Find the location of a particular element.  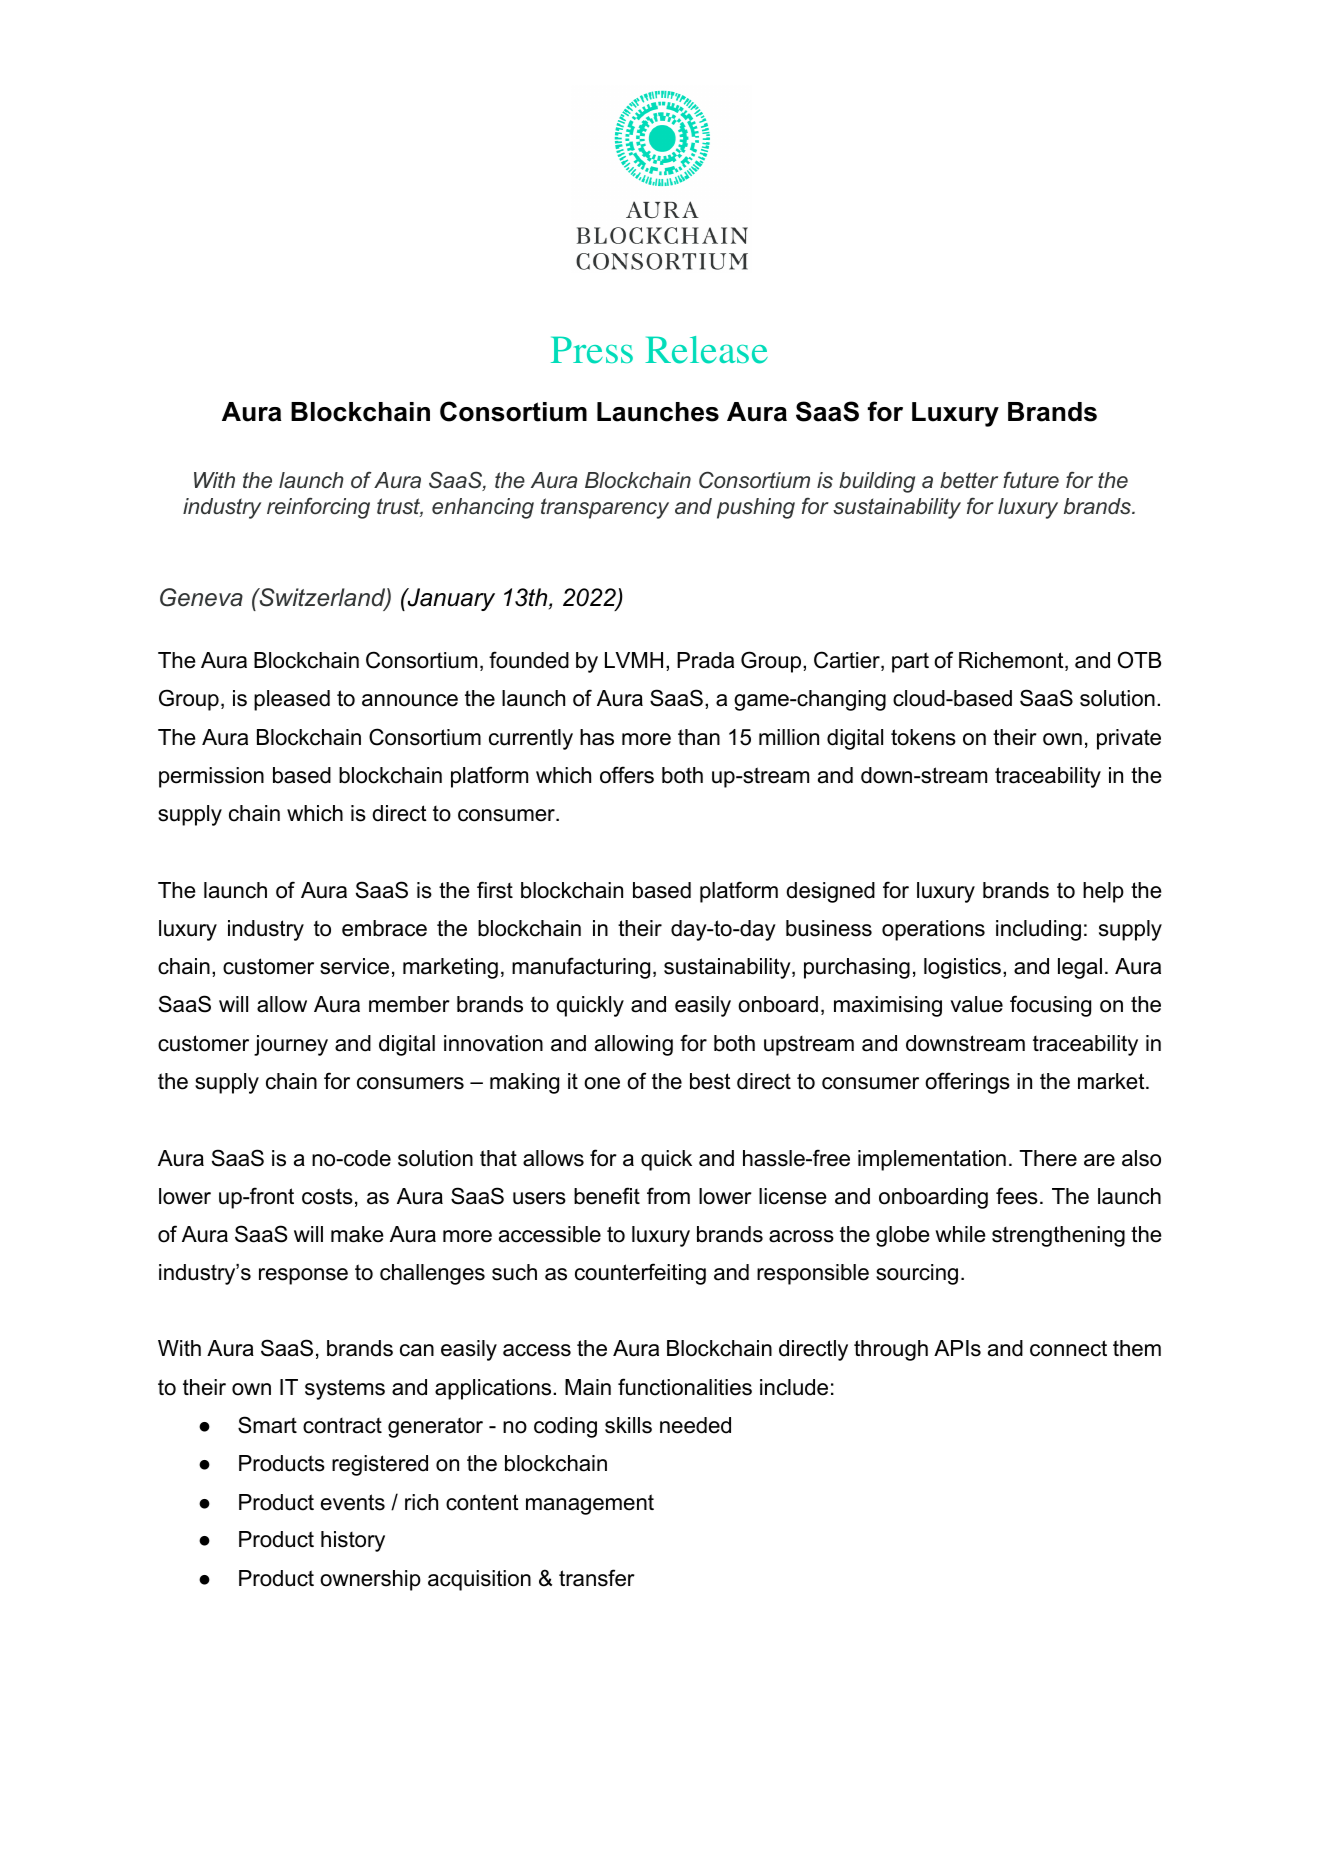

reinforcing is located at coordinates (318, 508).
